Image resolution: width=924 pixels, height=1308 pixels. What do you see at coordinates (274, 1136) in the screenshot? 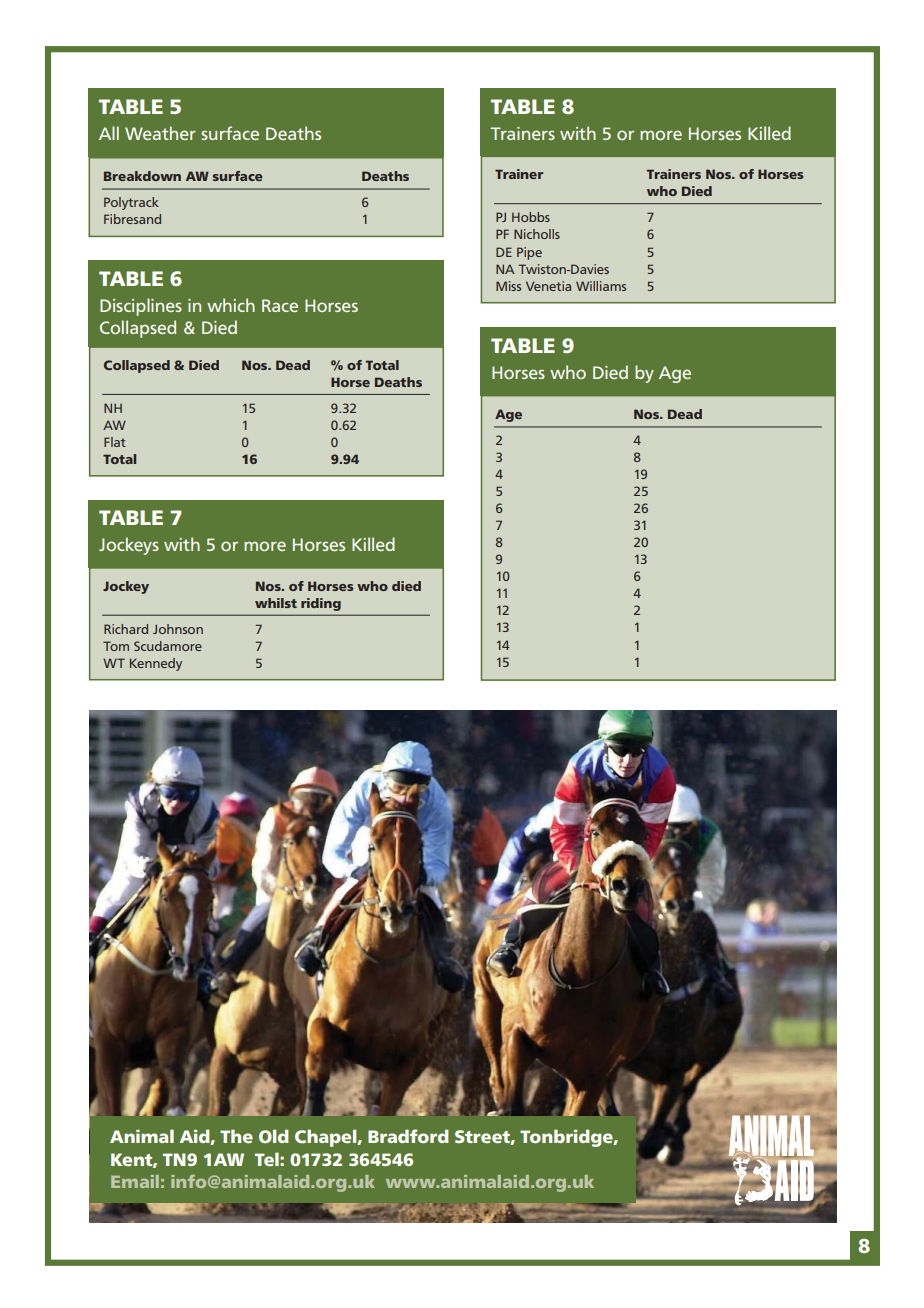
I see `Old` at bounding box center [274, 1136].
